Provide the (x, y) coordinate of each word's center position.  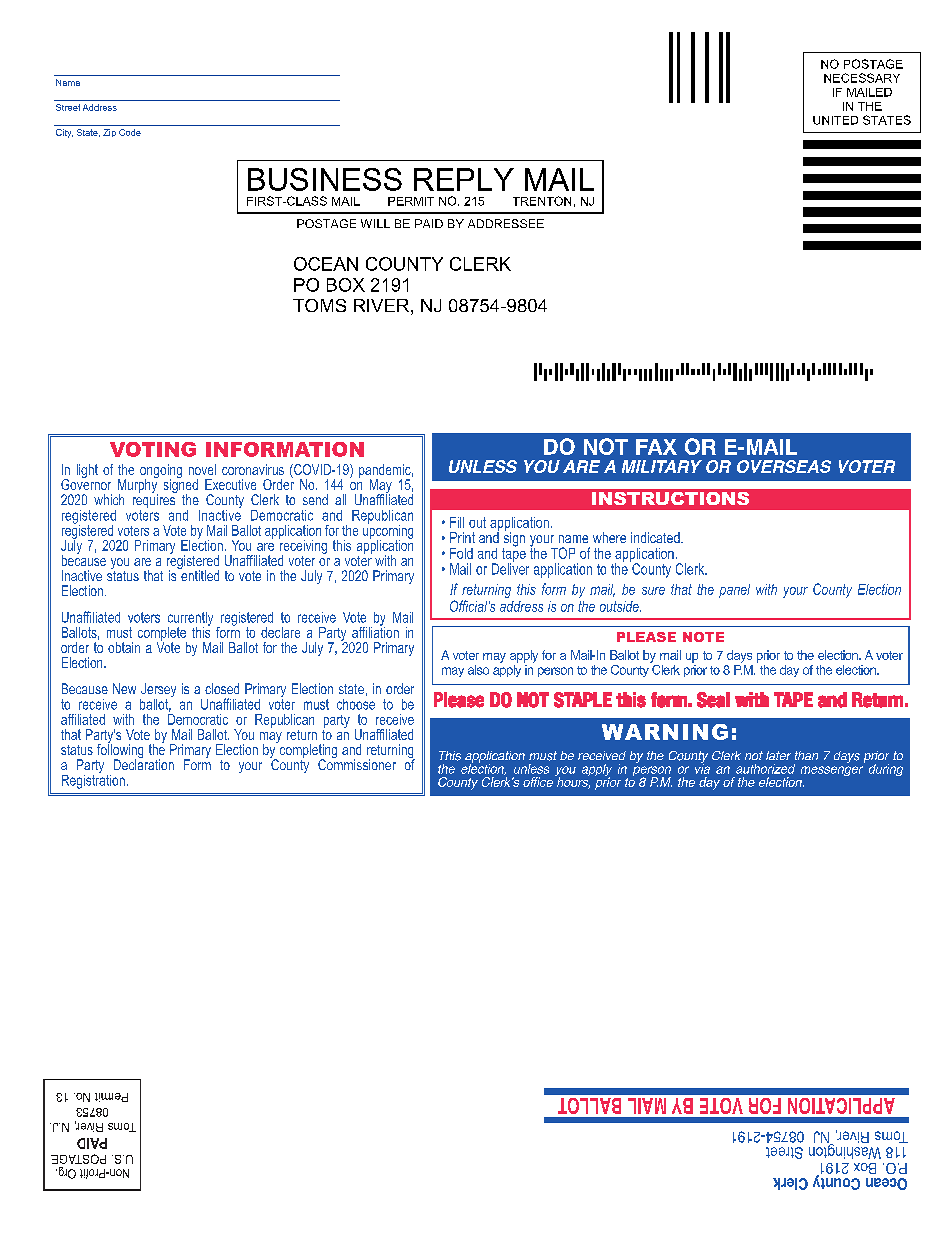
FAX (656, 447)
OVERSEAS (784, 466)
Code (130, 132)
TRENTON (542, 201)
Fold (461, 553)
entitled (199, 574)
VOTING (153, 449)
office (538, 782)
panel (734, 591)
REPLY (464, 179)
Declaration (144, 763)
